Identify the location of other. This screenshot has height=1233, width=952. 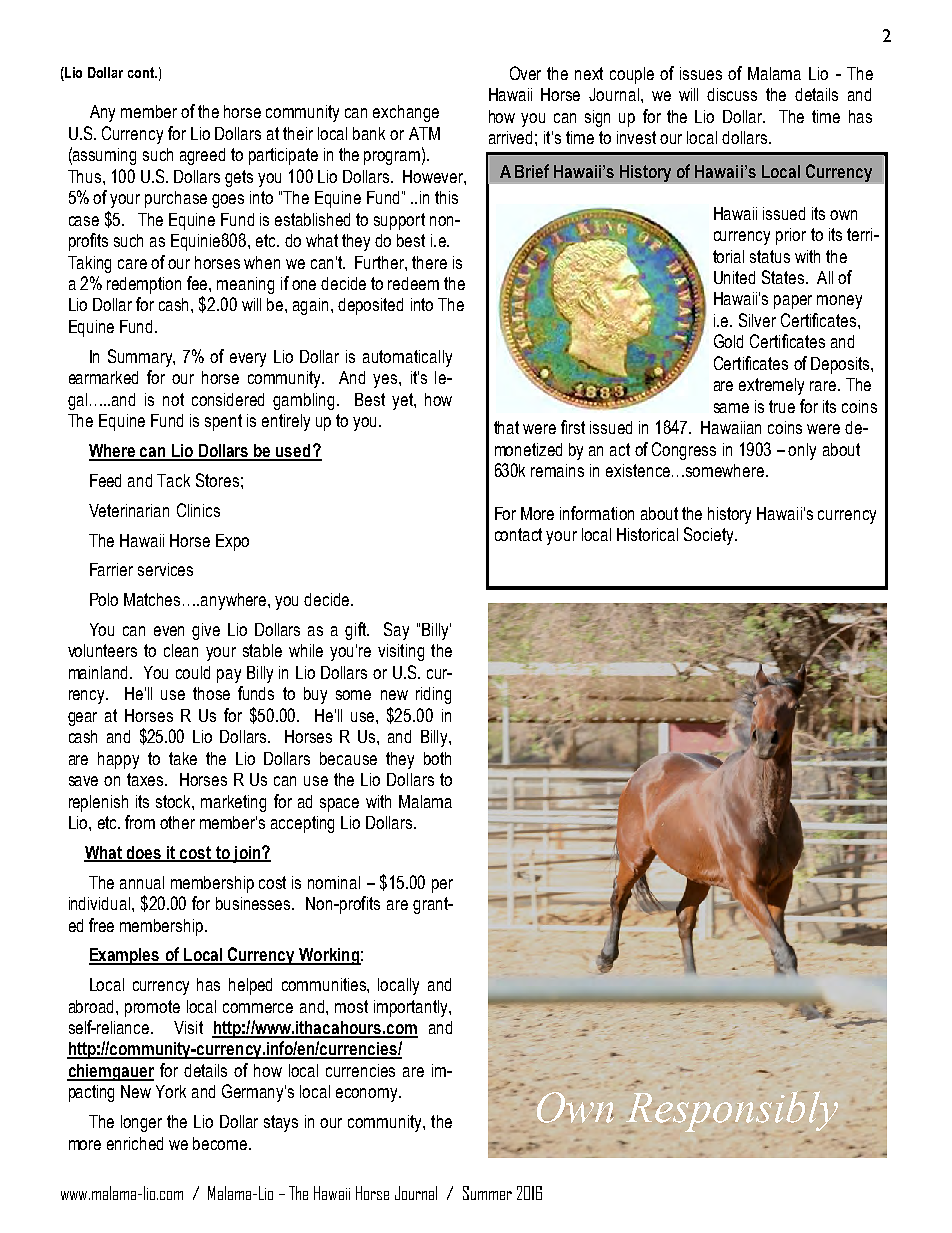
(177, 822).
